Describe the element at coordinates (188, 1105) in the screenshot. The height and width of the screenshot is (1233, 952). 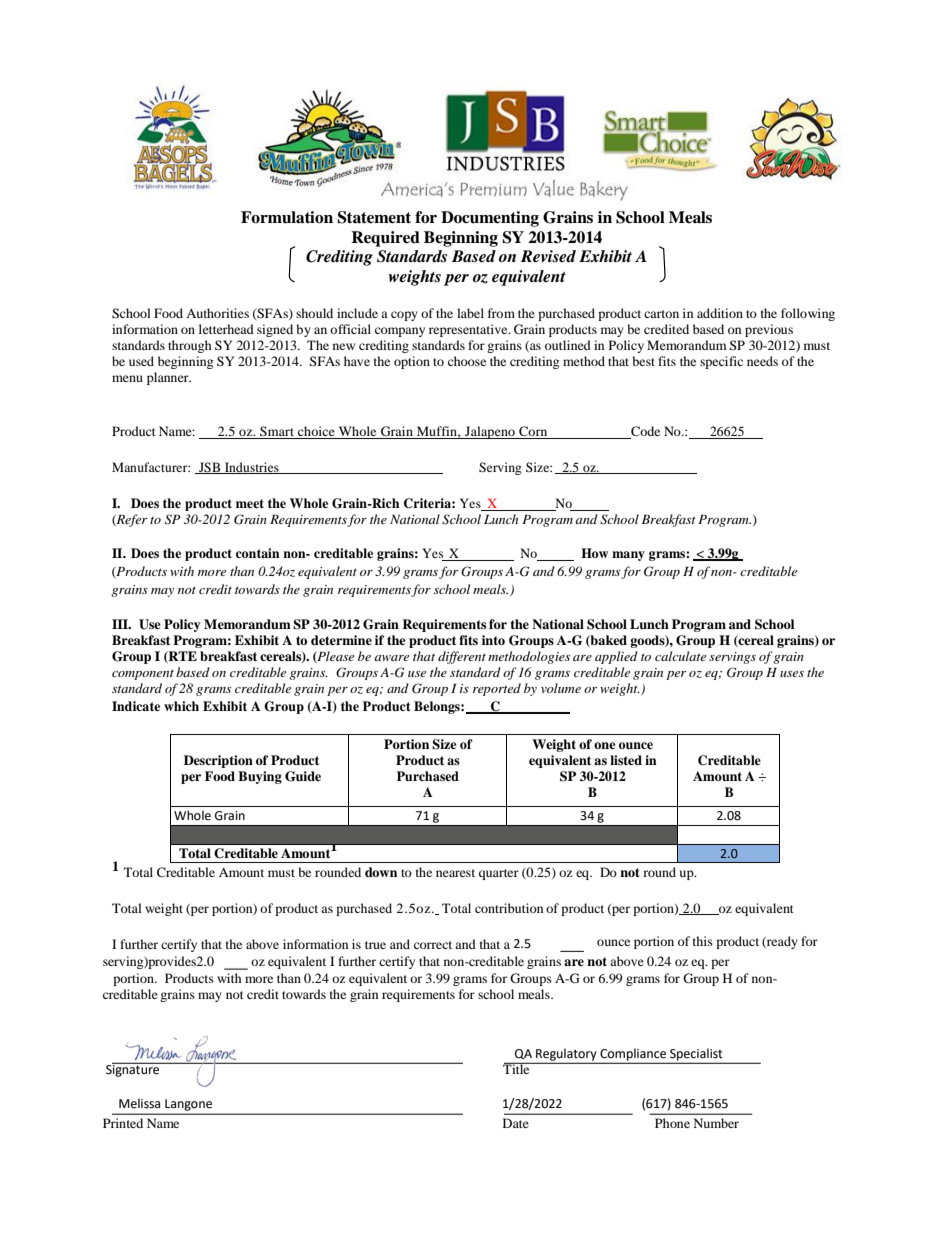
I see `Langone` at that location.
